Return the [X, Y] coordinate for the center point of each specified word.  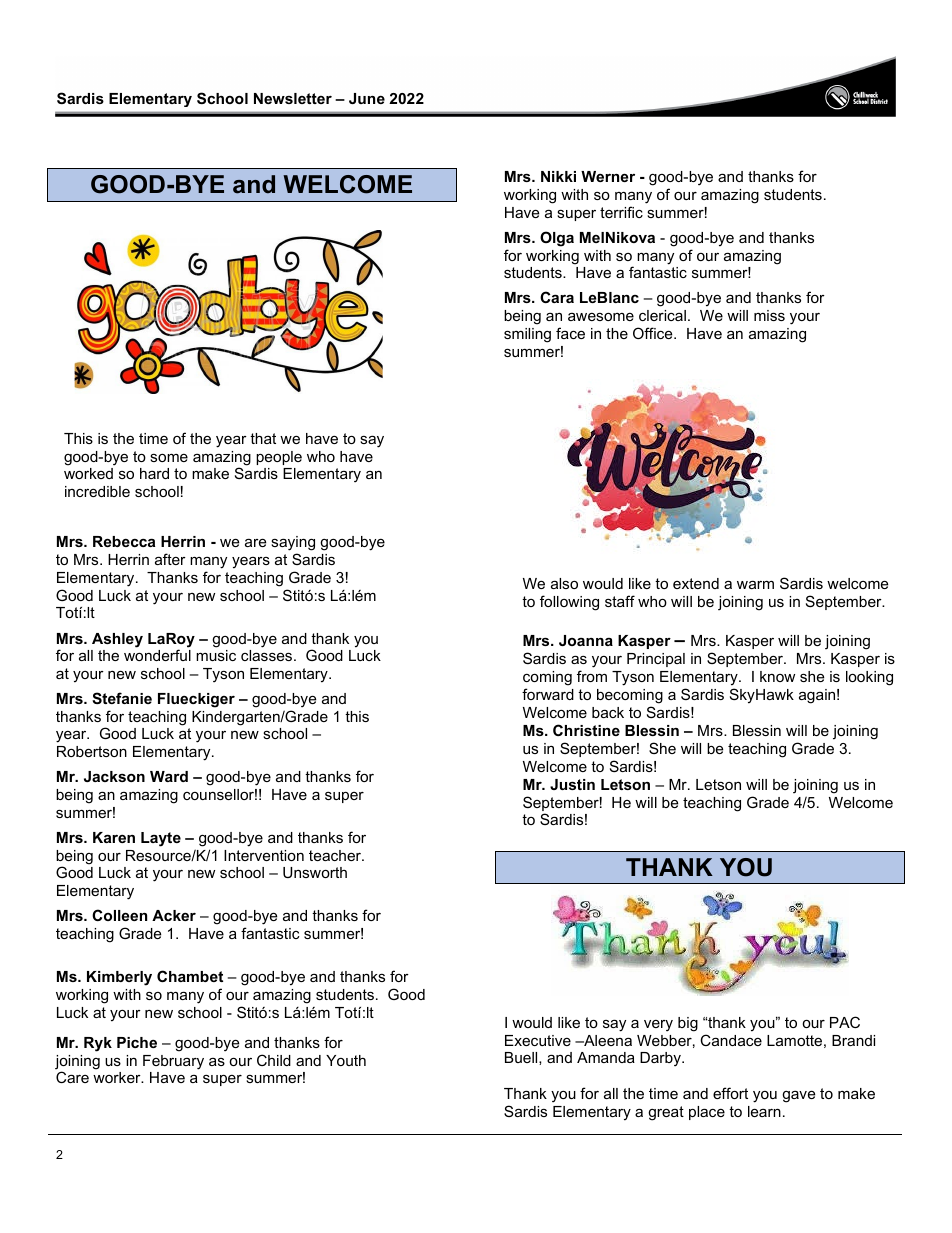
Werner [608, 176]
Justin [572, 784]
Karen [114, 837]
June [367, 98]
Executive [538, 1040]
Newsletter [293, 98]
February [173, 1062]
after [170, 559]
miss [769, 315]
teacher [336, 855]
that [263, 438]
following [569, 603]
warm [755, 584]
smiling [527, 335]
